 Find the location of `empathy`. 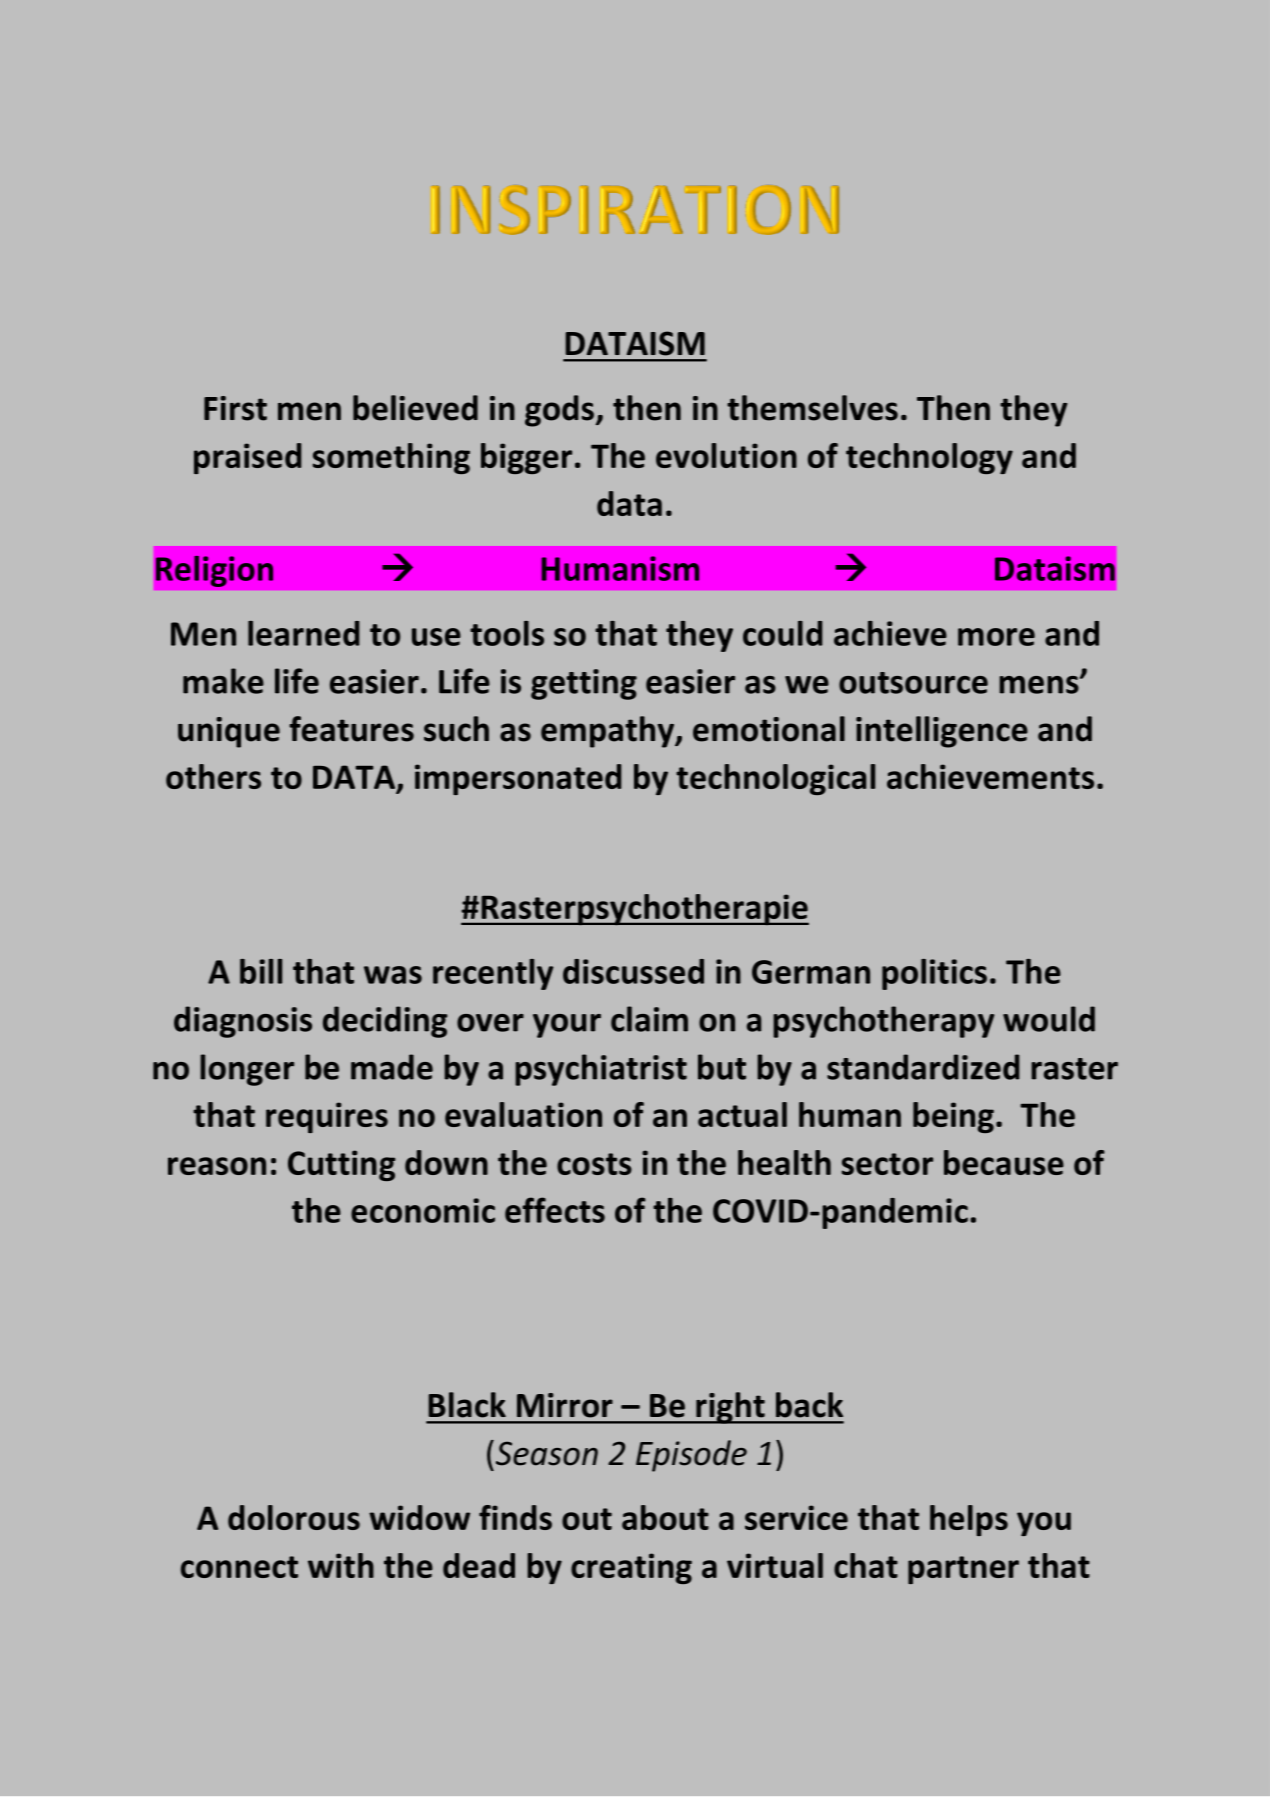

empathy is located at coordinates (609, 732).
